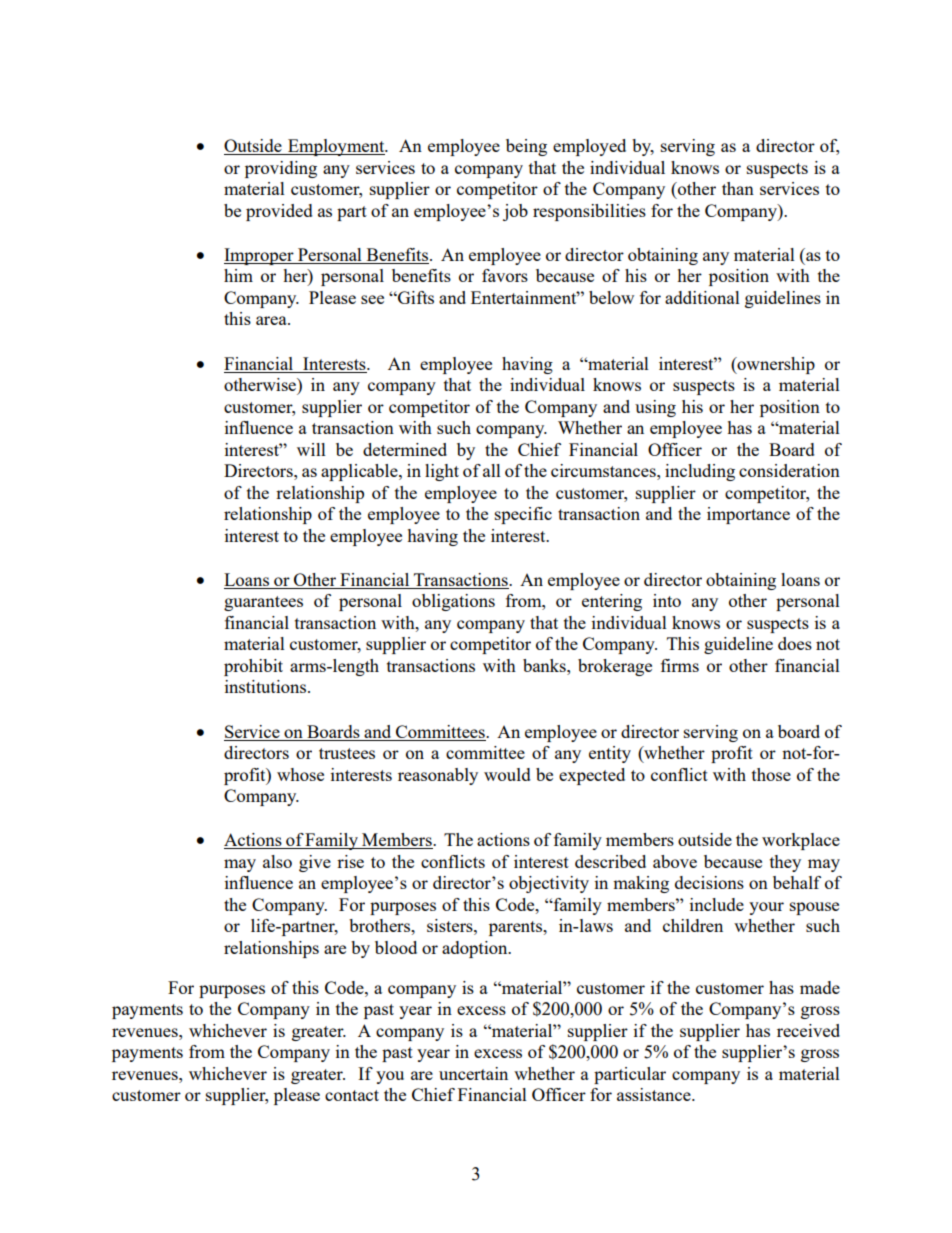 Image resolution: width=952 pixels, height=1233 pixels. What do you see at coordinates (795, 643) in the document?
I see `does` at bounding box center [795, 643].
